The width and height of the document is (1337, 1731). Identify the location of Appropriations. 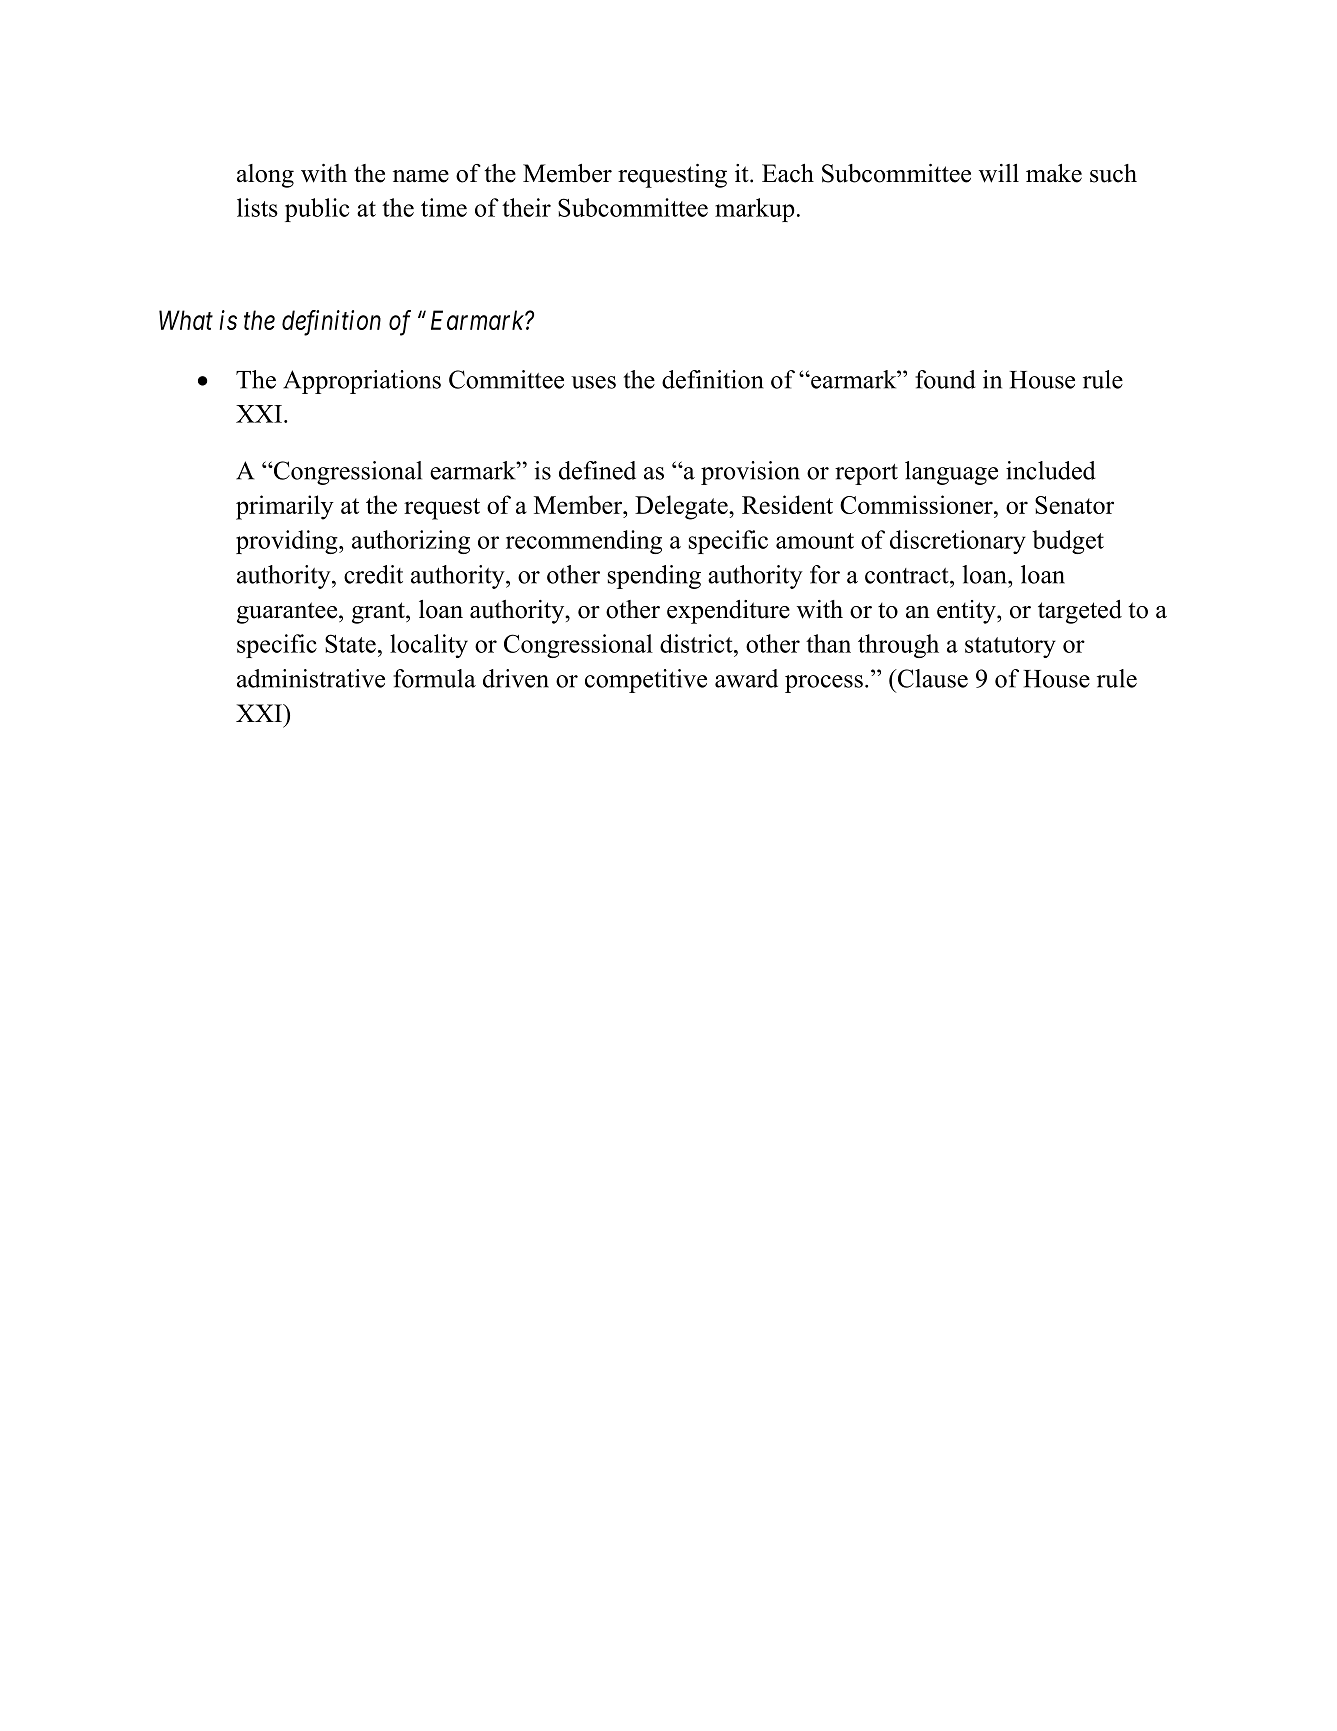
(362, 382).
